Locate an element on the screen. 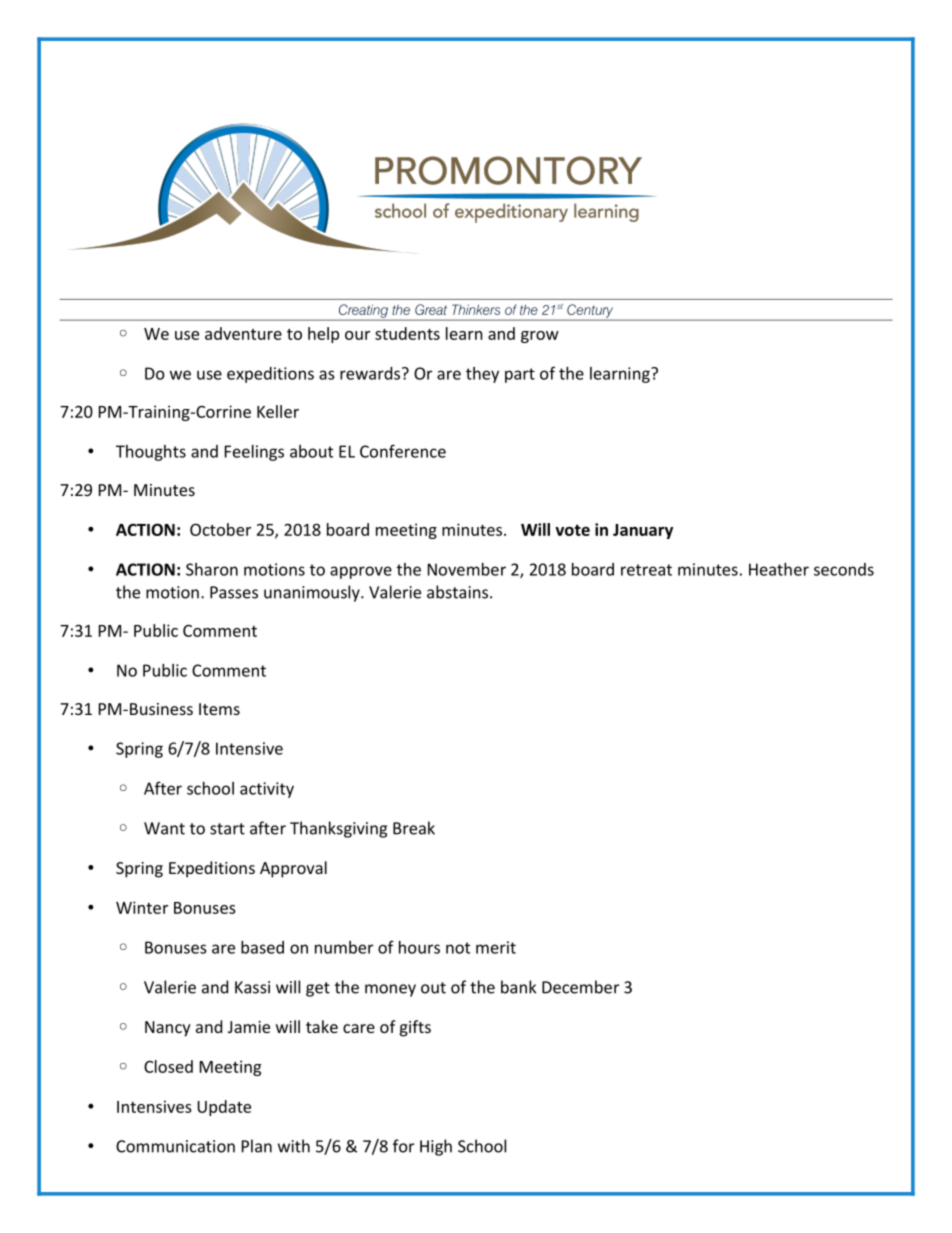  Century is located at coordinates (590, 312).
